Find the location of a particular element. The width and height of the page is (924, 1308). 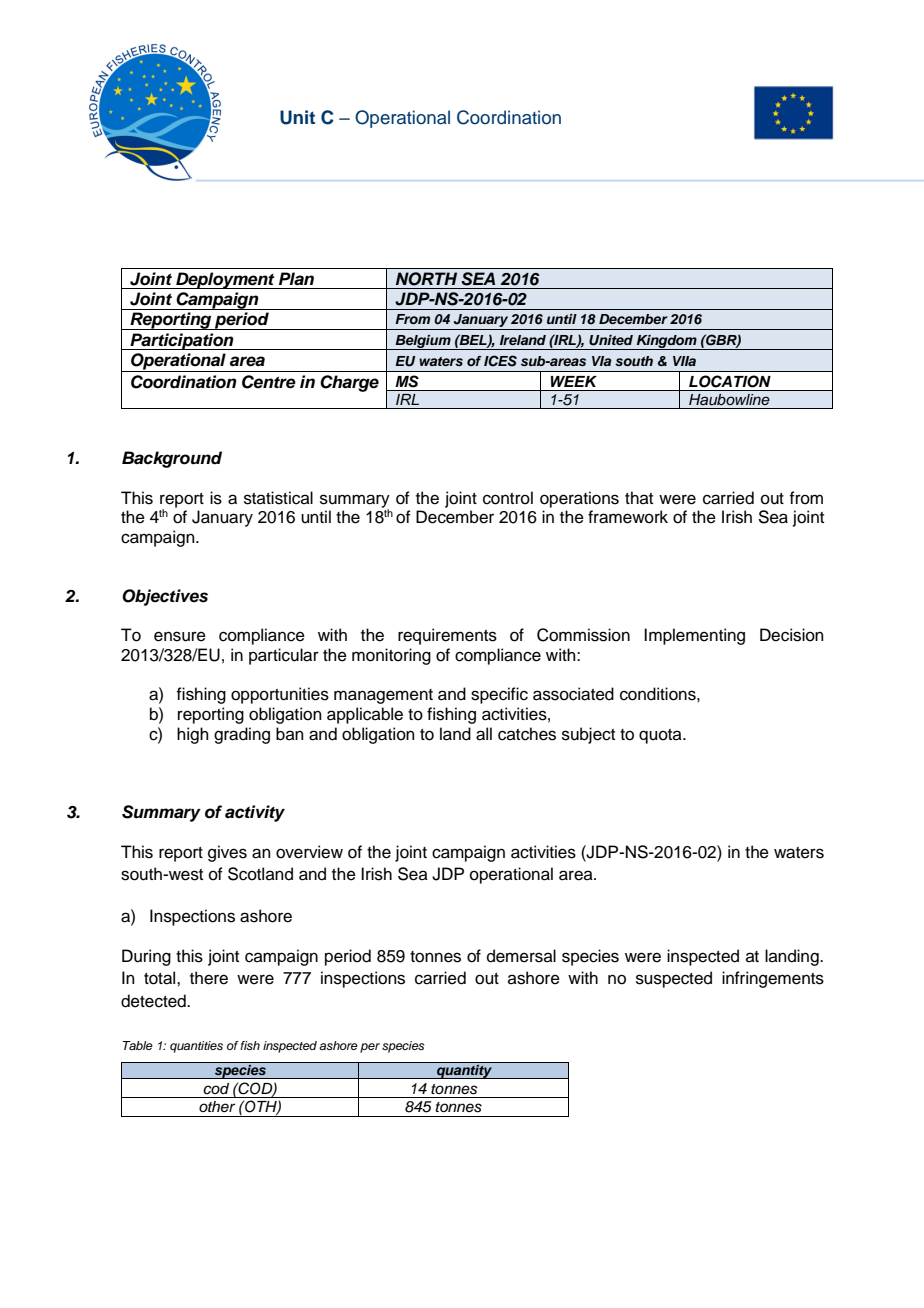

requirements is located at coordinates (447, 636).
